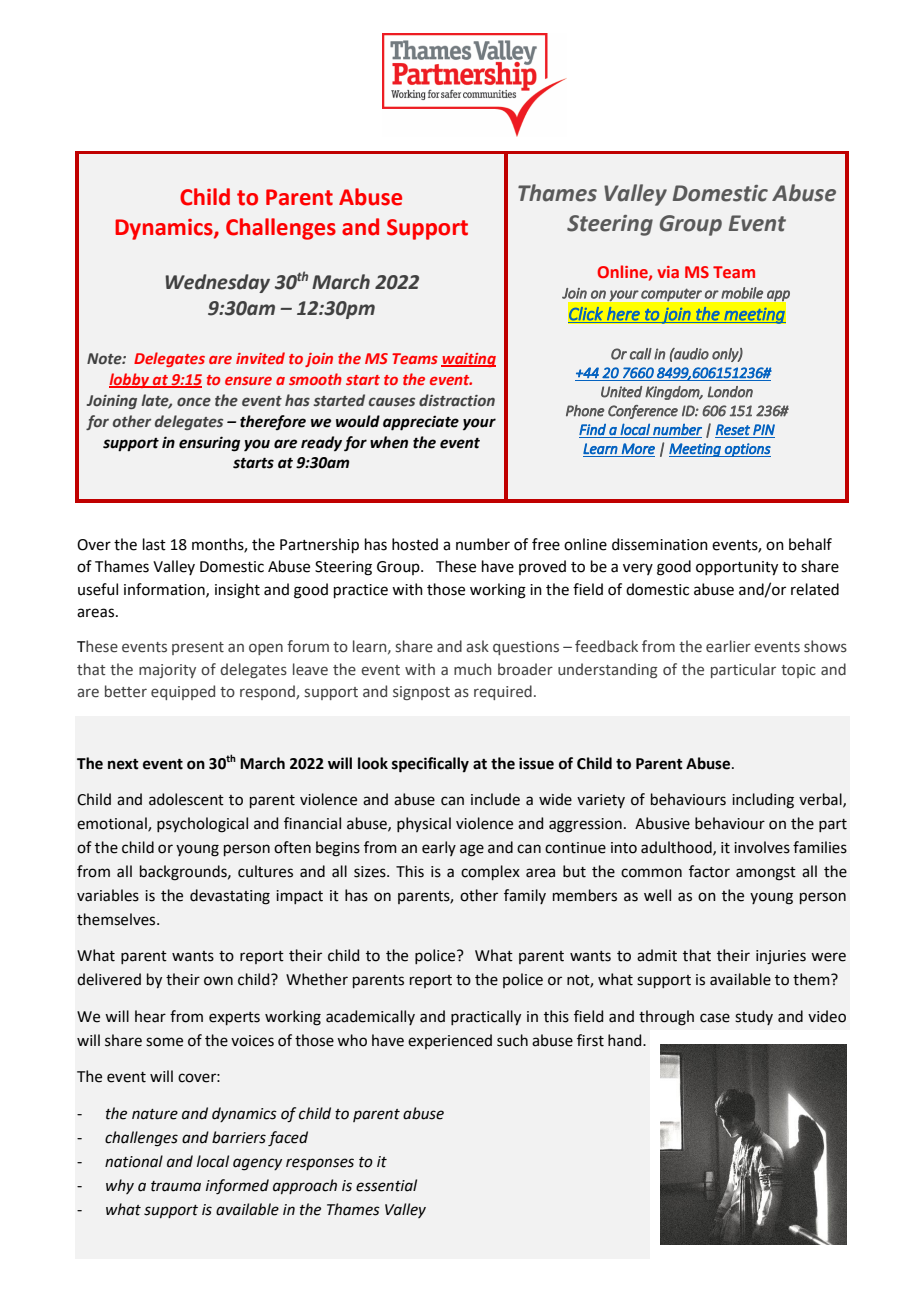  What do you see at coordinates (386, 1185) in the screenshot?
I see `essential` at bounding box center [386, 1185].
